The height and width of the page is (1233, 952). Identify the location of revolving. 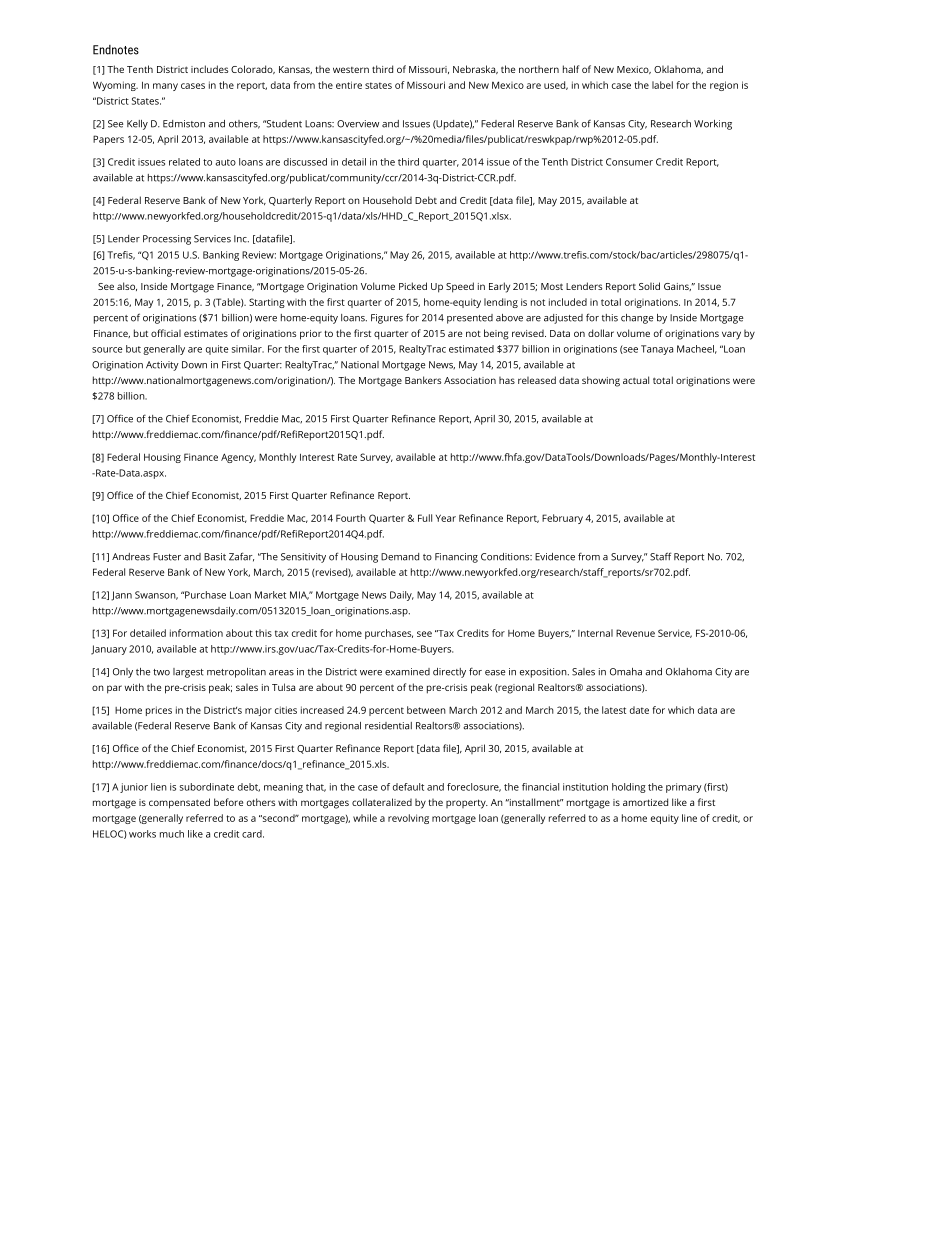
(408, 819).
